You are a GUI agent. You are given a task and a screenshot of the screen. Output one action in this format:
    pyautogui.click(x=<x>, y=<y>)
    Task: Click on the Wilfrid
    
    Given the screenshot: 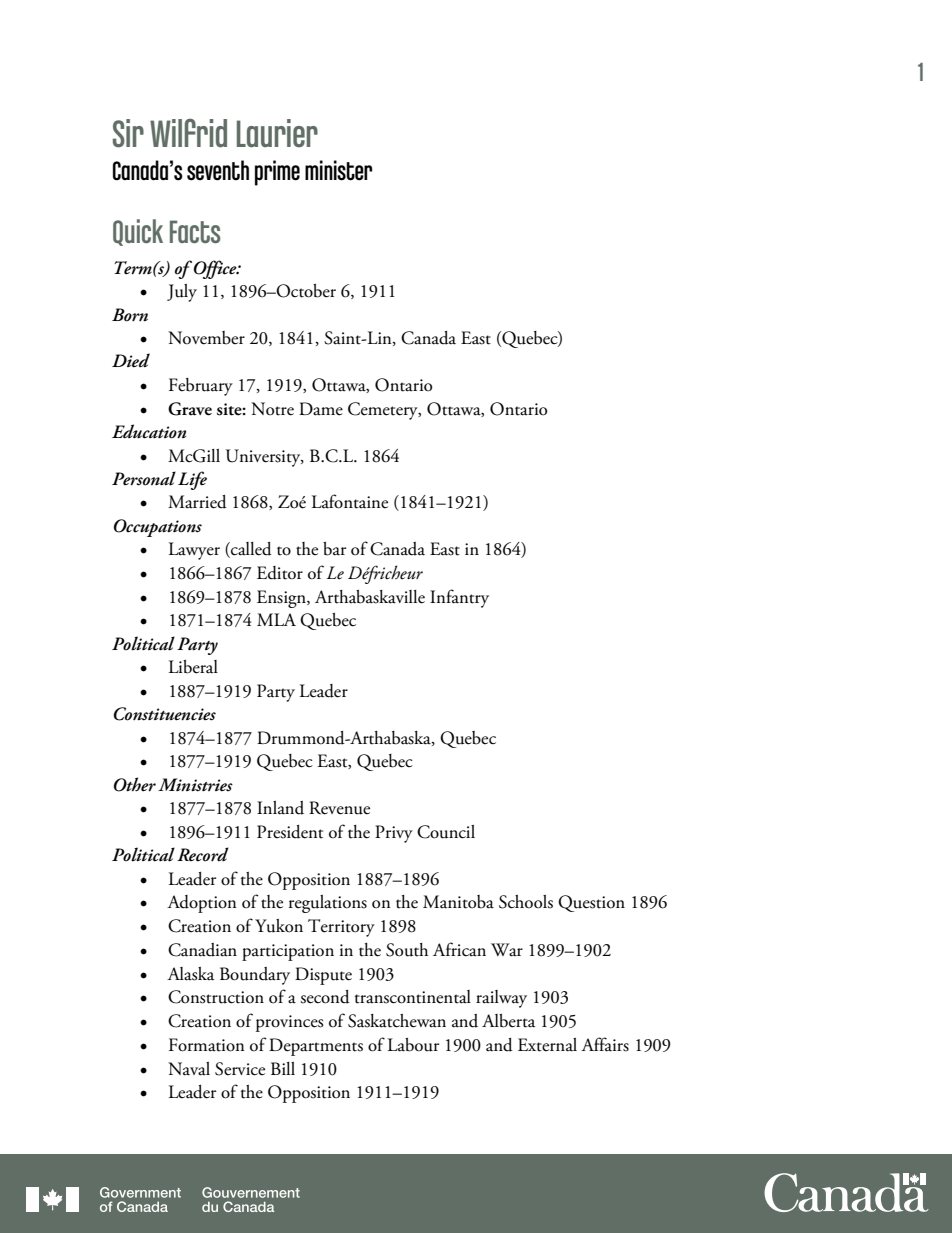 What is the action you would take?
    pyautogui.click(x=188, y=133)
